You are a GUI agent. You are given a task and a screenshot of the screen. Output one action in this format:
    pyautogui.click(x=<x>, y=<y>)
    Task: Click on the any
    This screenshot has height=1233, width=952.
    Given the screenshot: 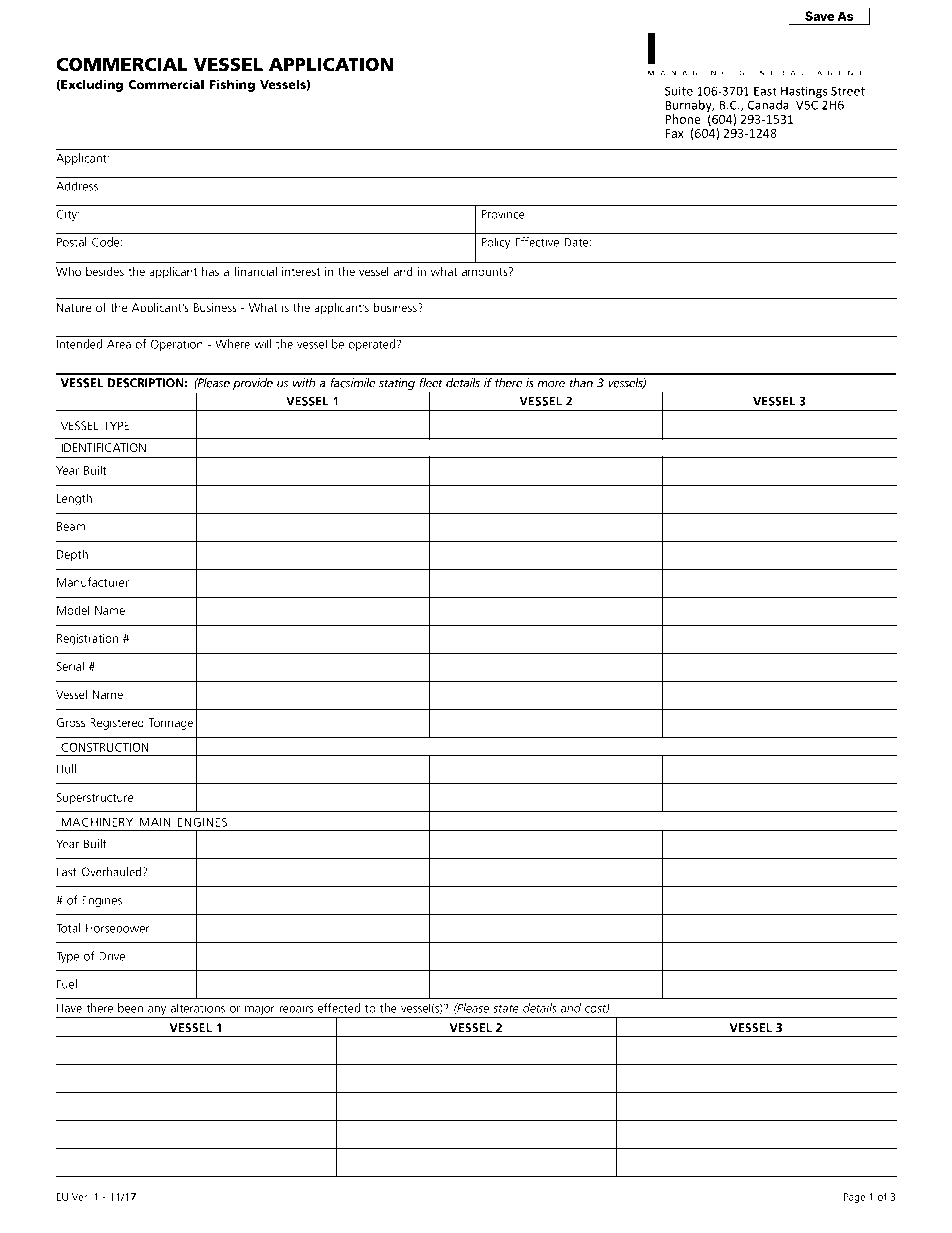 What is the action you would take?
    pyautogui.click(x=157, y=1012)
